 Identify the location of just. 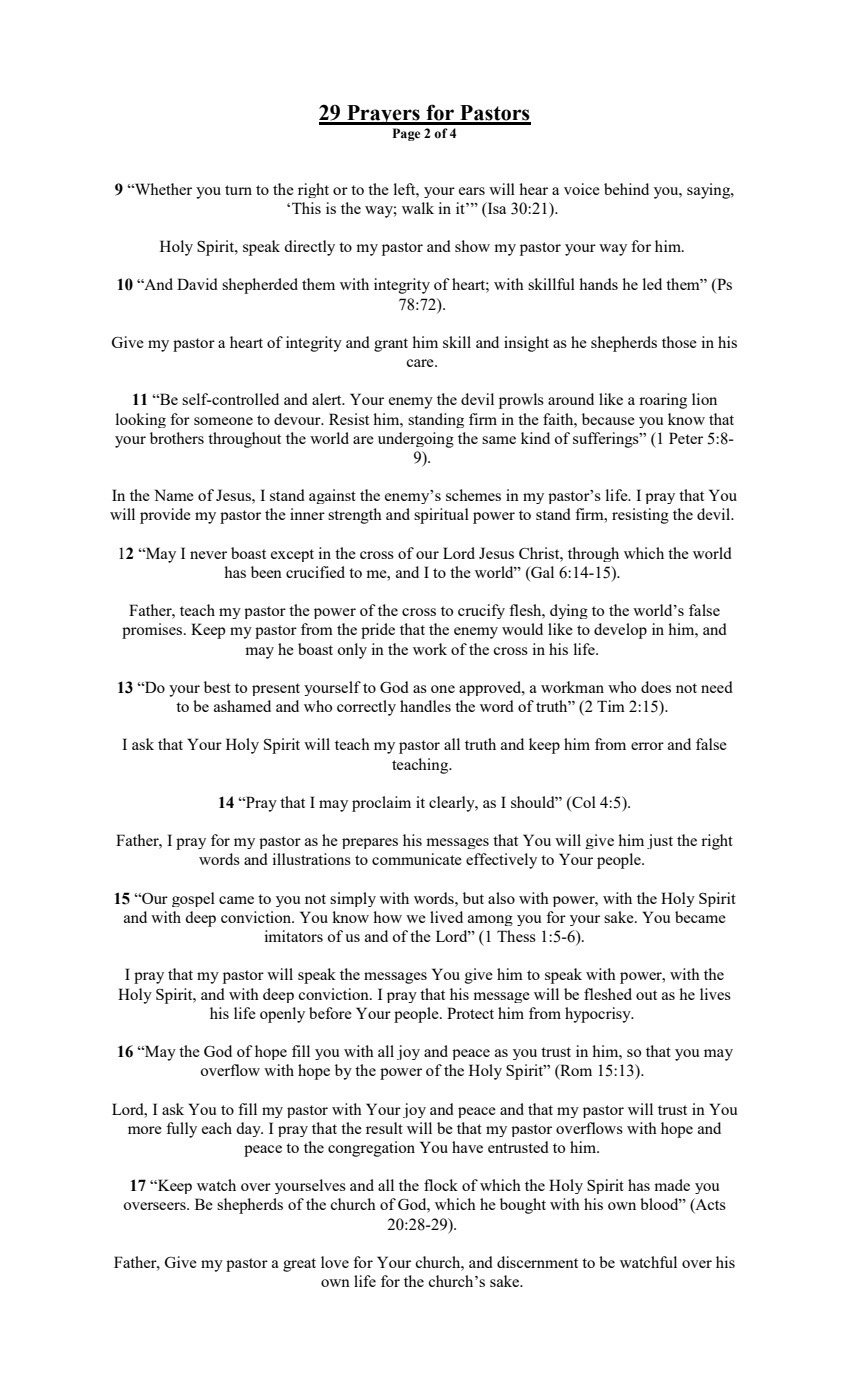
(660, 842).
